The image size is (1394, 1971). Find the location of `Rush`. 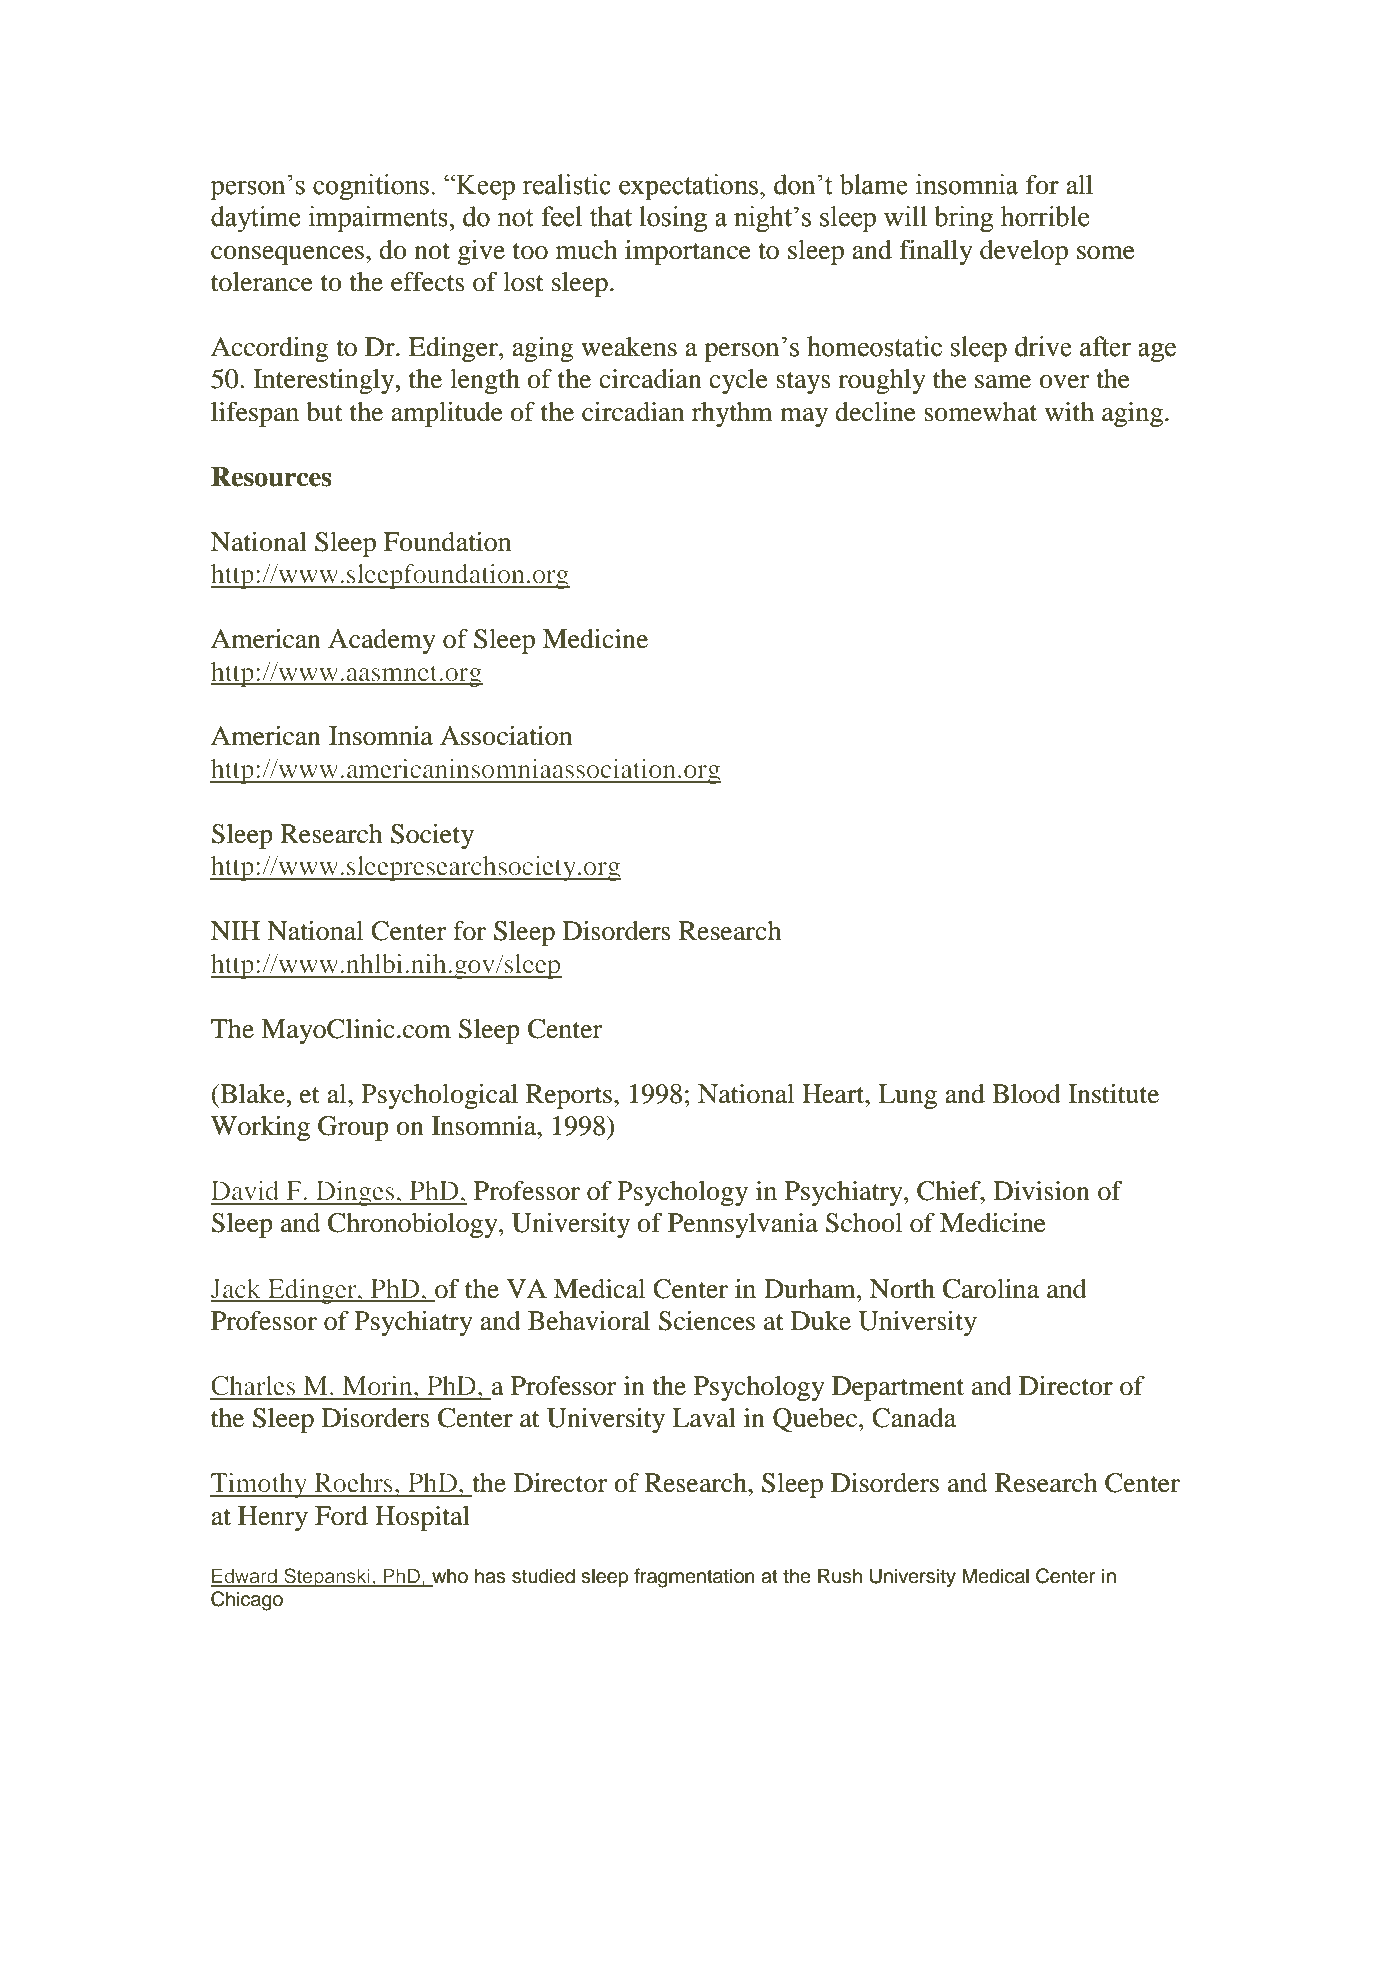

Rush is located at coordinates (840, 1576).
